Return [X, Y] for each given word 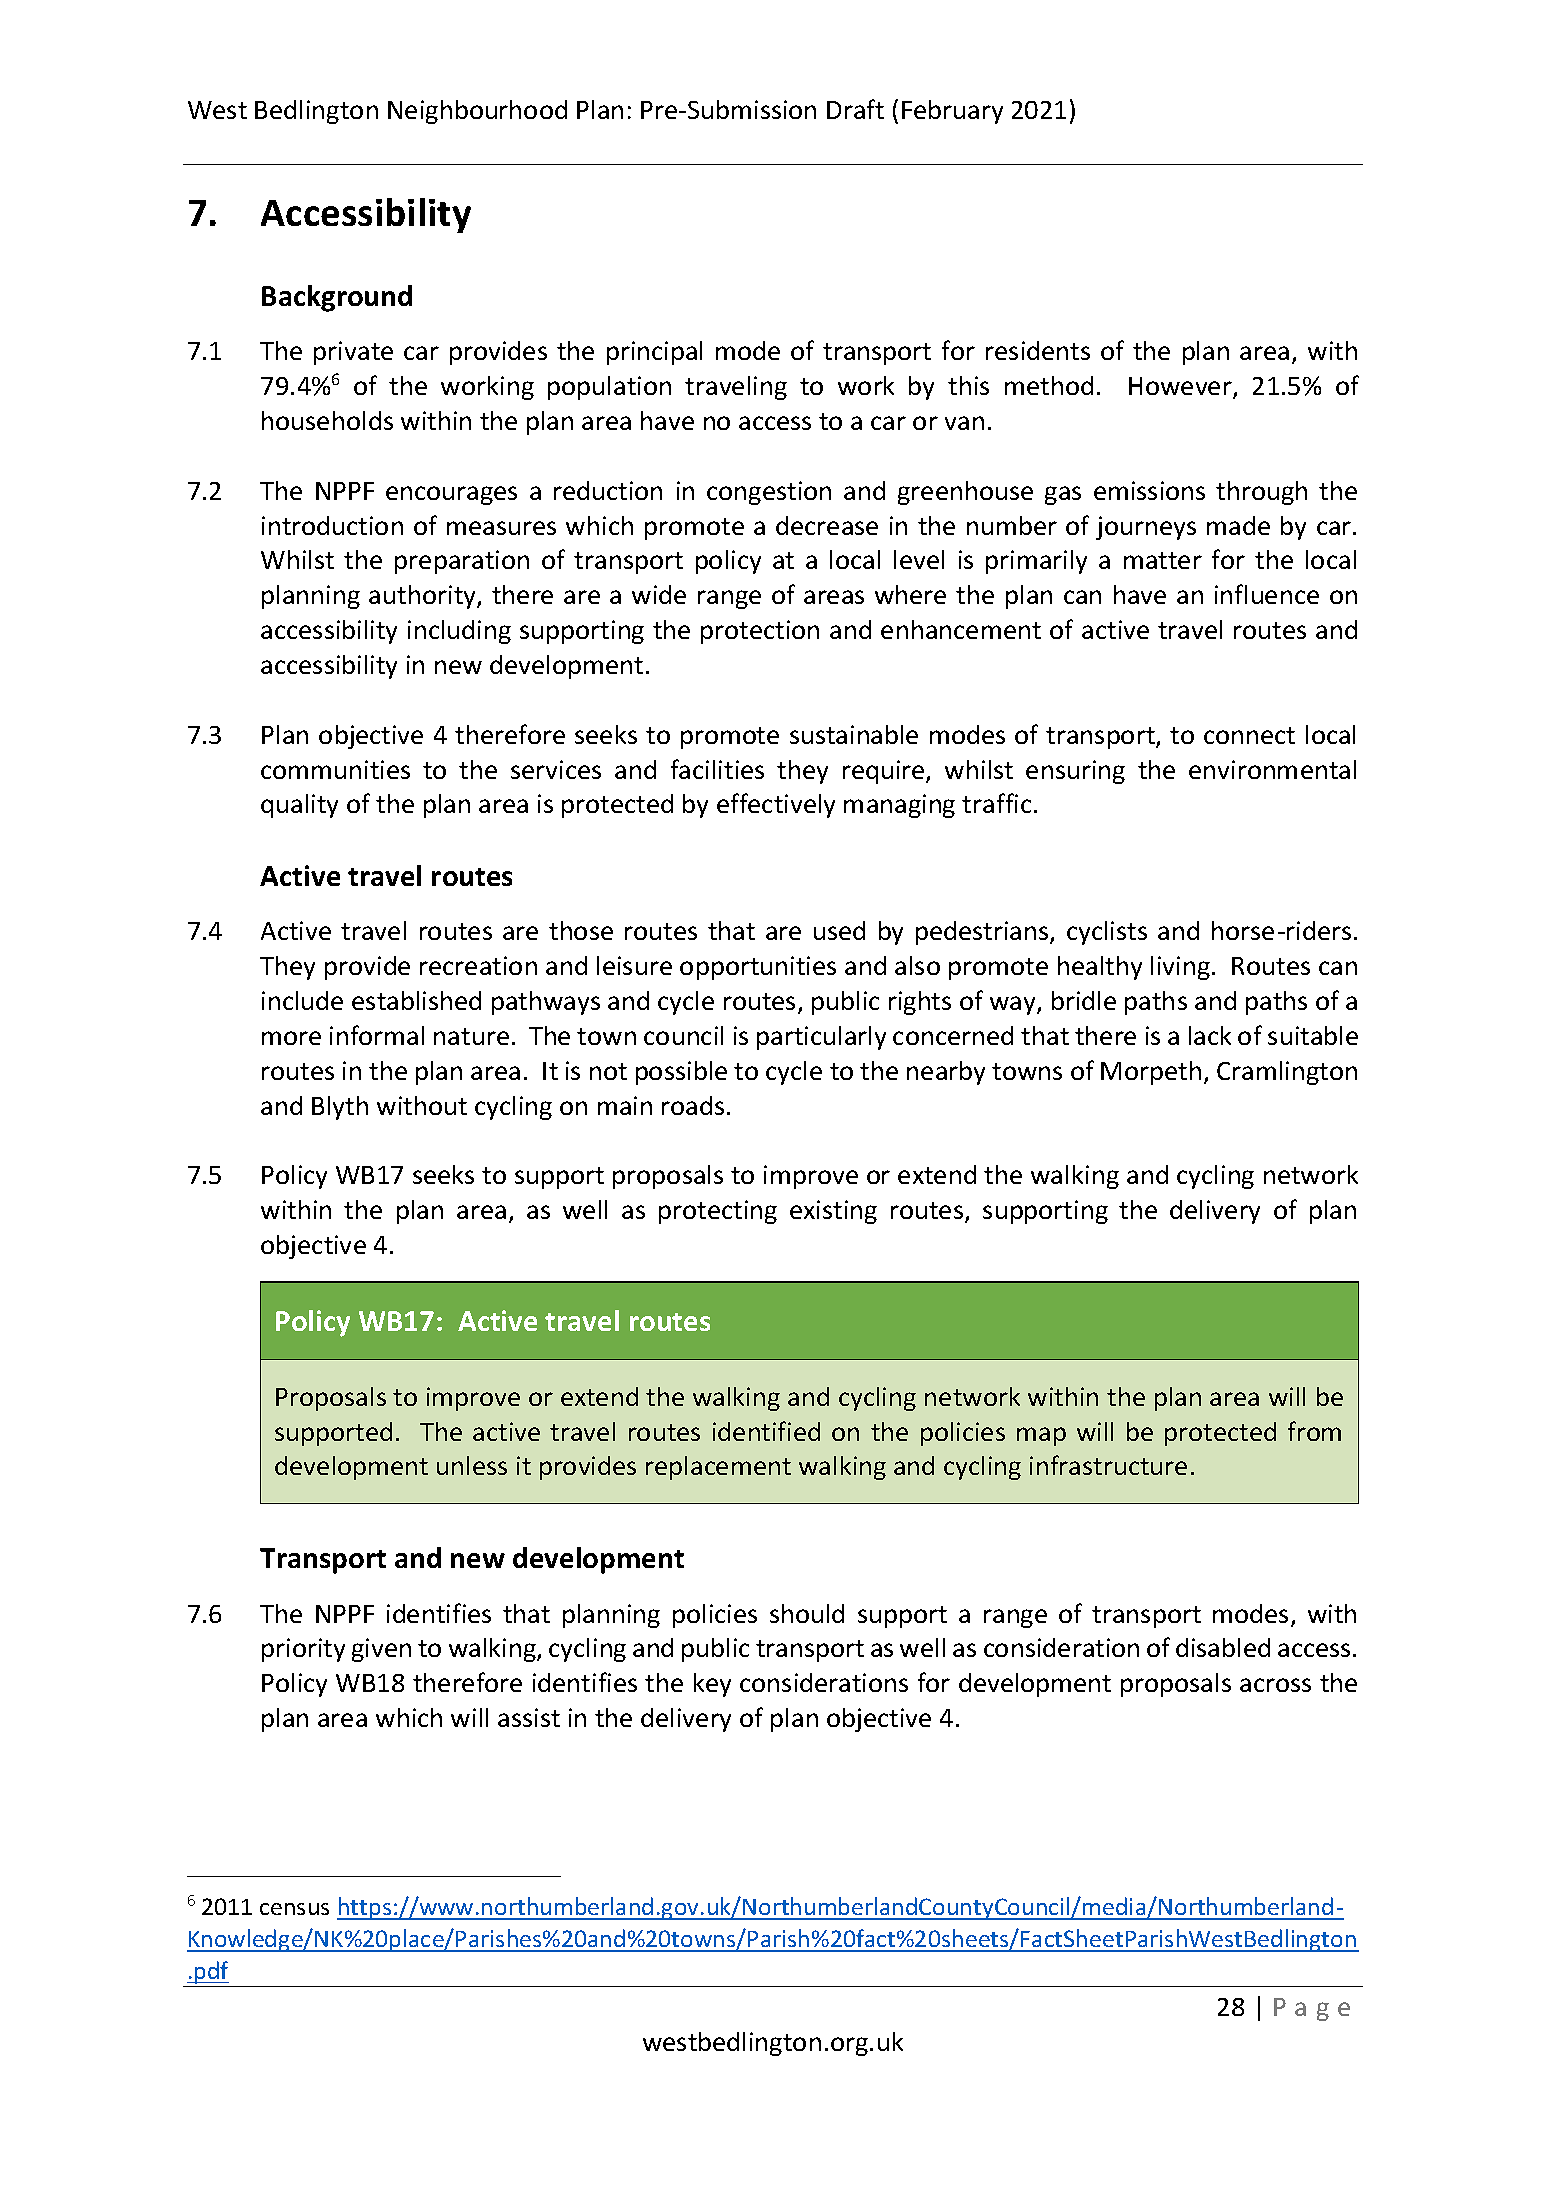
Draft [855, 109]
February [952, 112]
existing [833, 1212]
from [1314, 1431]
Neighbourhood [477, 112]
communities [335, 769]
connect [1249, 735]
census [294, 1909]
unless [472, 1465]
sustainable [854, 734]
